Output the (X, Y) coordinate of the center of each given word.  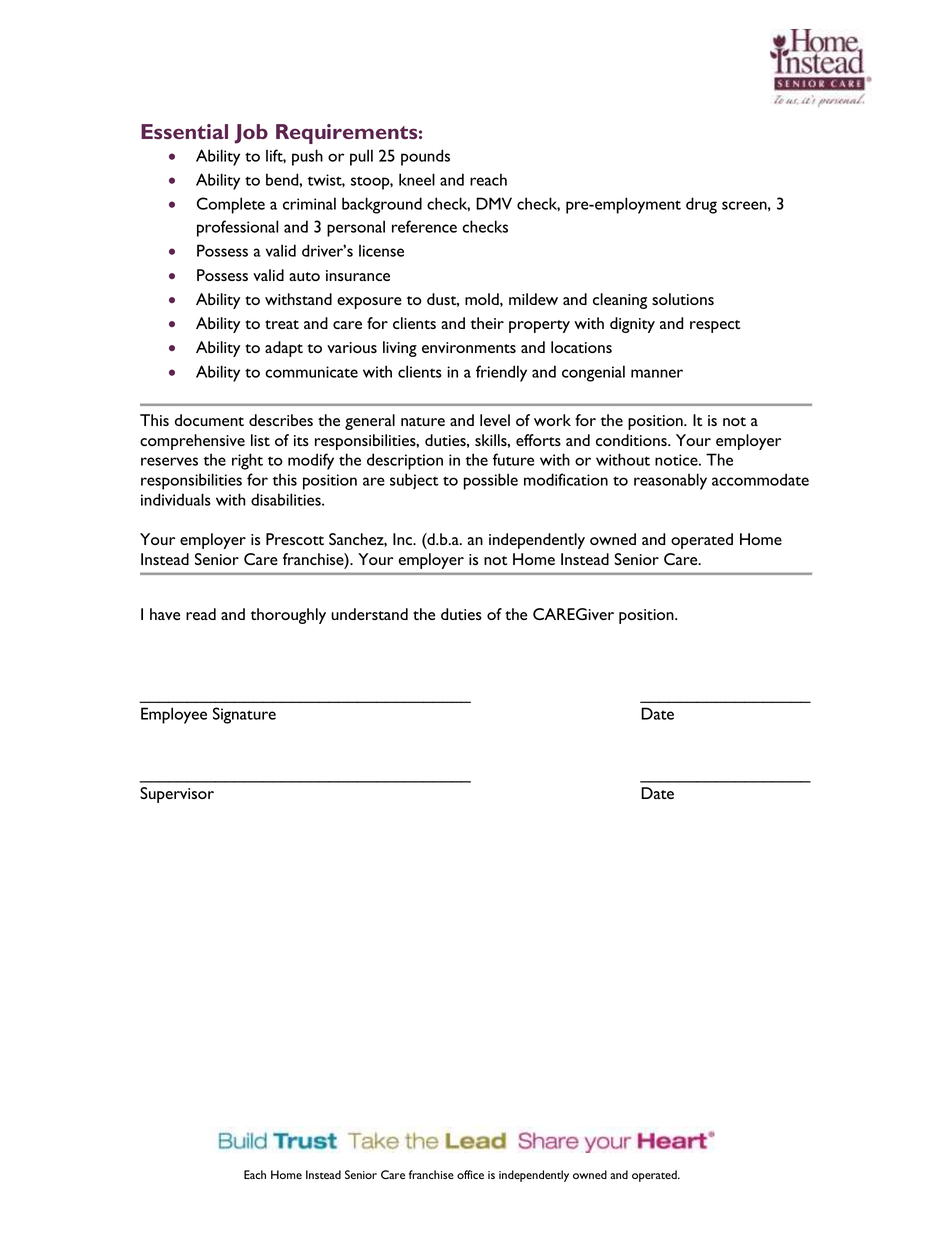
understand (369, 614)
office (470, 1174)
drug (701, 205)
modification (566, 479)
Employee (174, 715)
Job (251, 134)
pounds (425, 157)
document (209, 420)
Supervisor (177, 795)
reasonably (670, 481)
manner (657, 373)
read (201, 614)
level (495, 420)
